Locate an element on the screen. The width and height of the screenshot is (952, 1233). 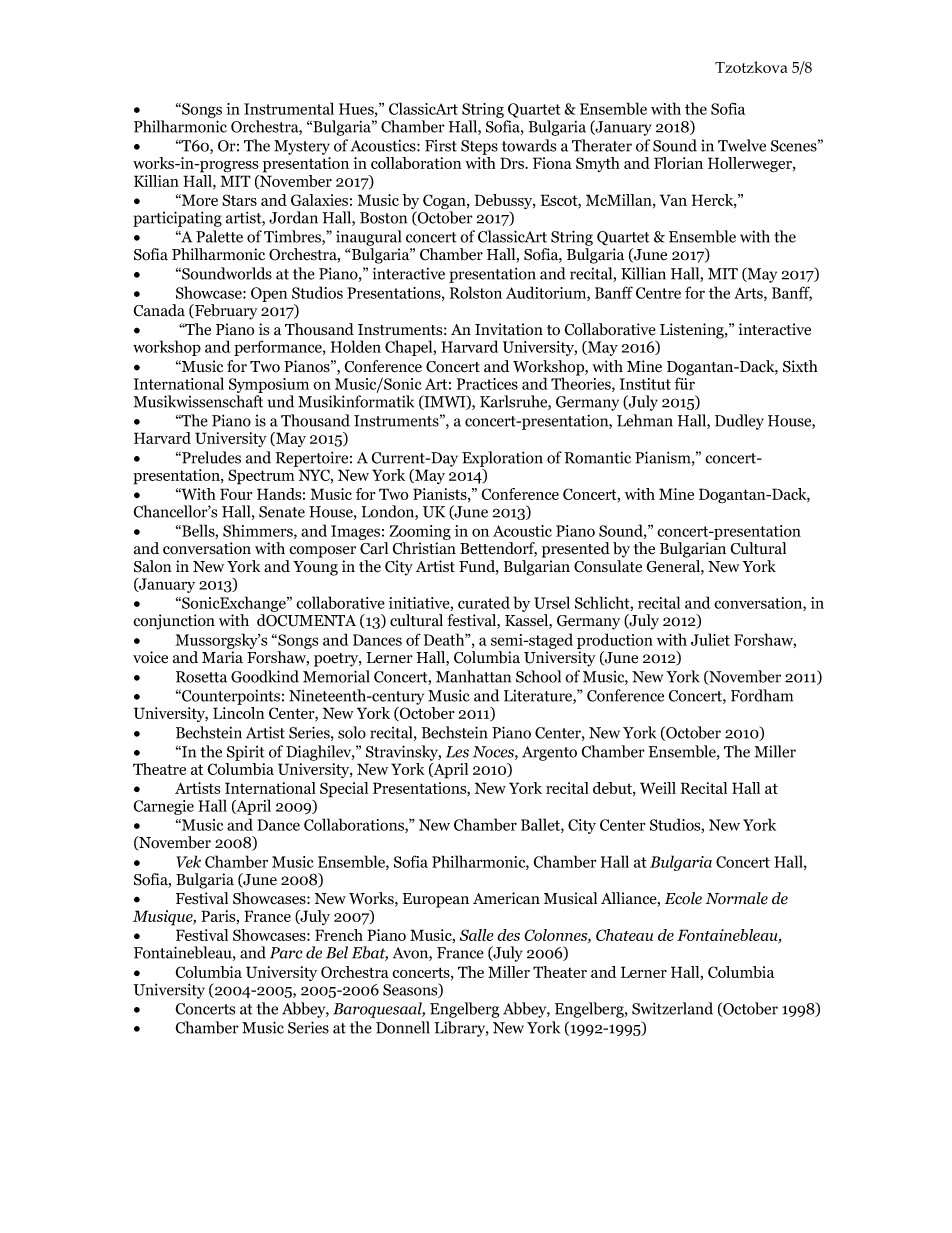
Sixth is located at coordinates (800, 366).
